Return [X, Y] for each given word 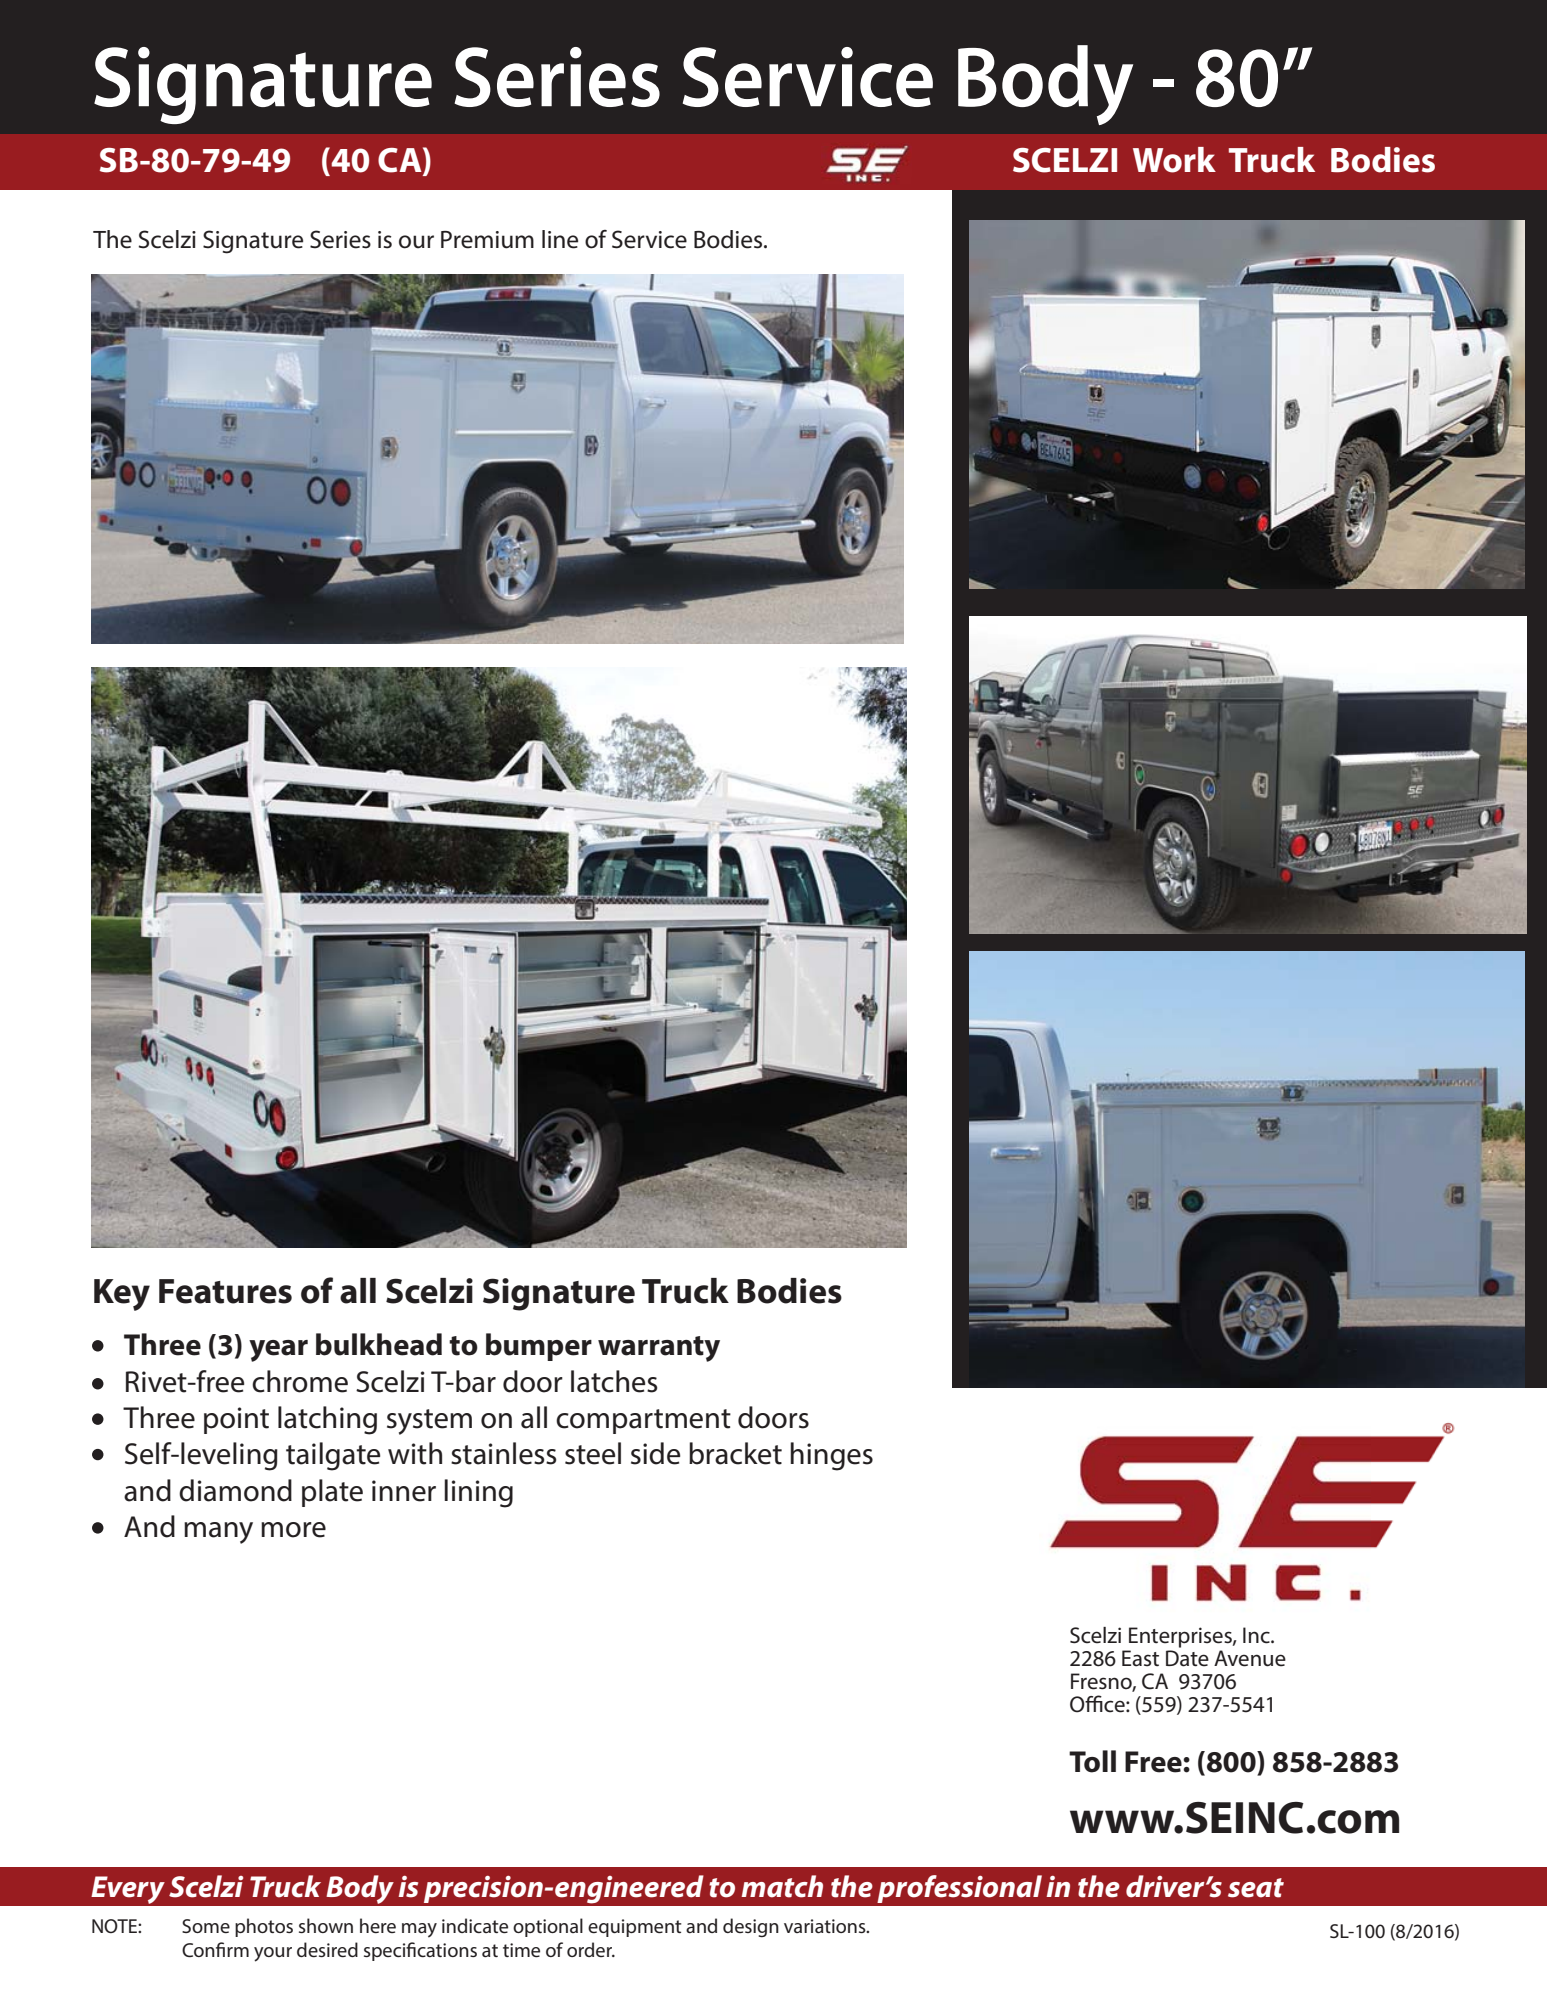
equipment [635, 1928]
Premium [487, 240]
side [655, 1453]
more [293, 1530]
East [1140, 1658]
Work [1174, 160]
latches [614, 1381]
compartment [643, 1421]
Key [122, 1295]
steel [593, 1453]
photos [264, 1927]
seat [1256, 1888]
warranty [659, 1349]
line [560, 239]
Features [225, 1291]
